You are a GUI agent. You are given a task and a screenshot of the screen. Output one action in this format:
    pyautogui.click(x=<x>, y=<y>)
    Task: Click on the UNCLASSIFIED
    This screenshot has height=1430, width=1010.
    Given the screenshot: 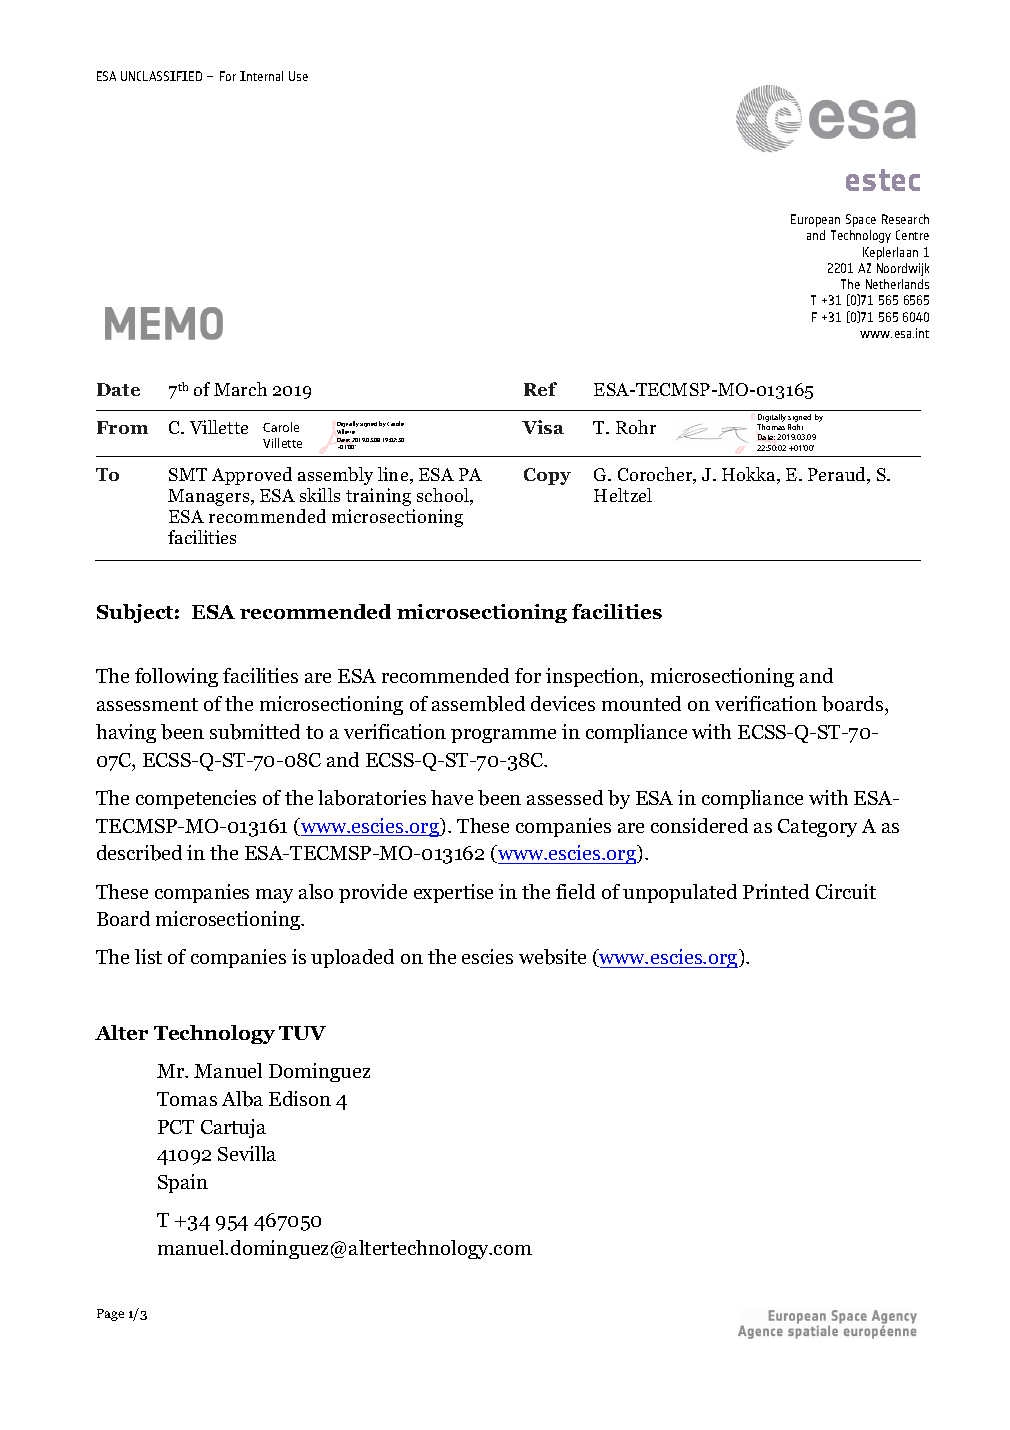 What is the action you would take?
    pyautogui.click(x=161, y=76)
